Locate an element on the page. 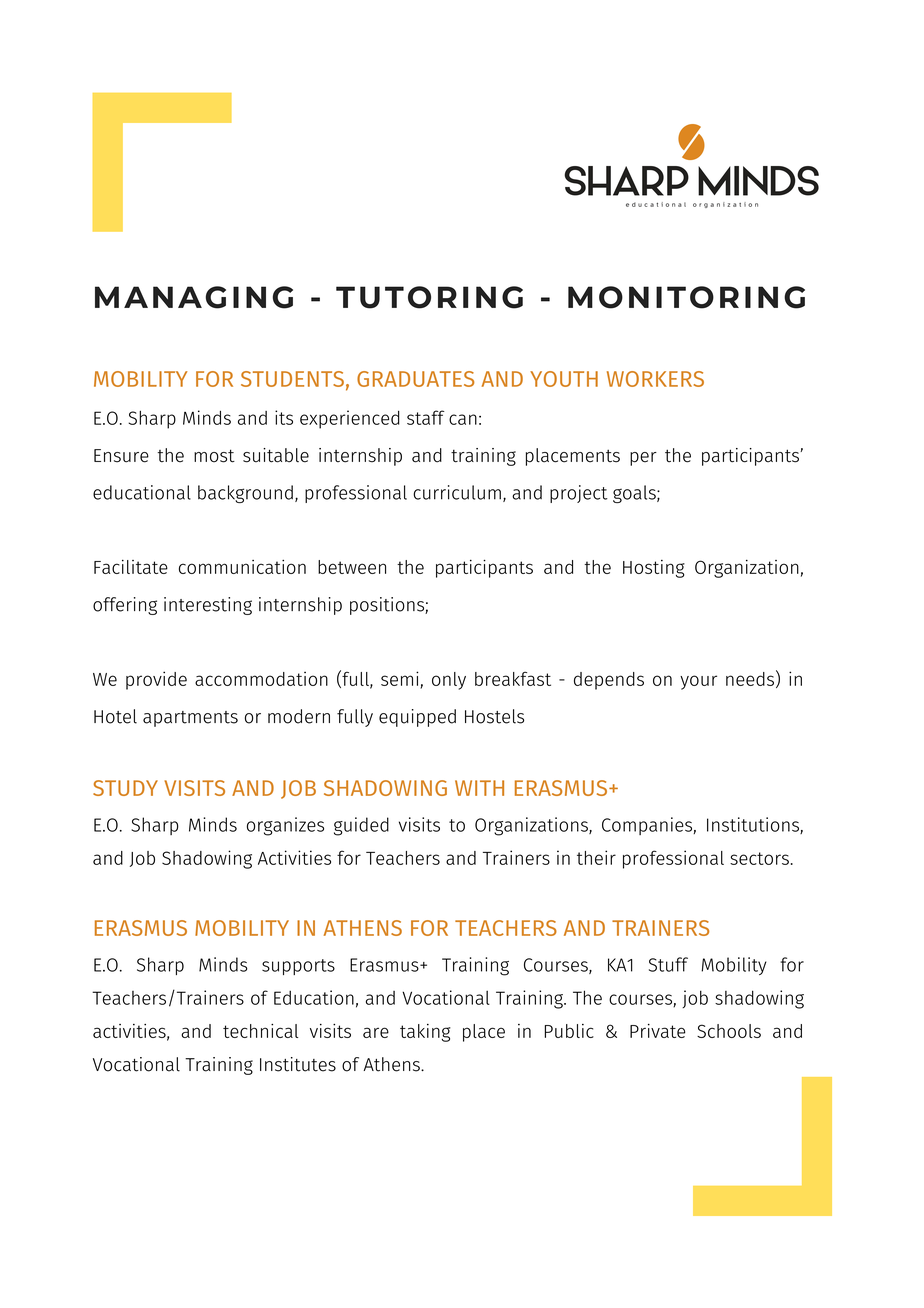 This document has height=1308, width=924. TUTORING is located at coordinates (429, 297).
